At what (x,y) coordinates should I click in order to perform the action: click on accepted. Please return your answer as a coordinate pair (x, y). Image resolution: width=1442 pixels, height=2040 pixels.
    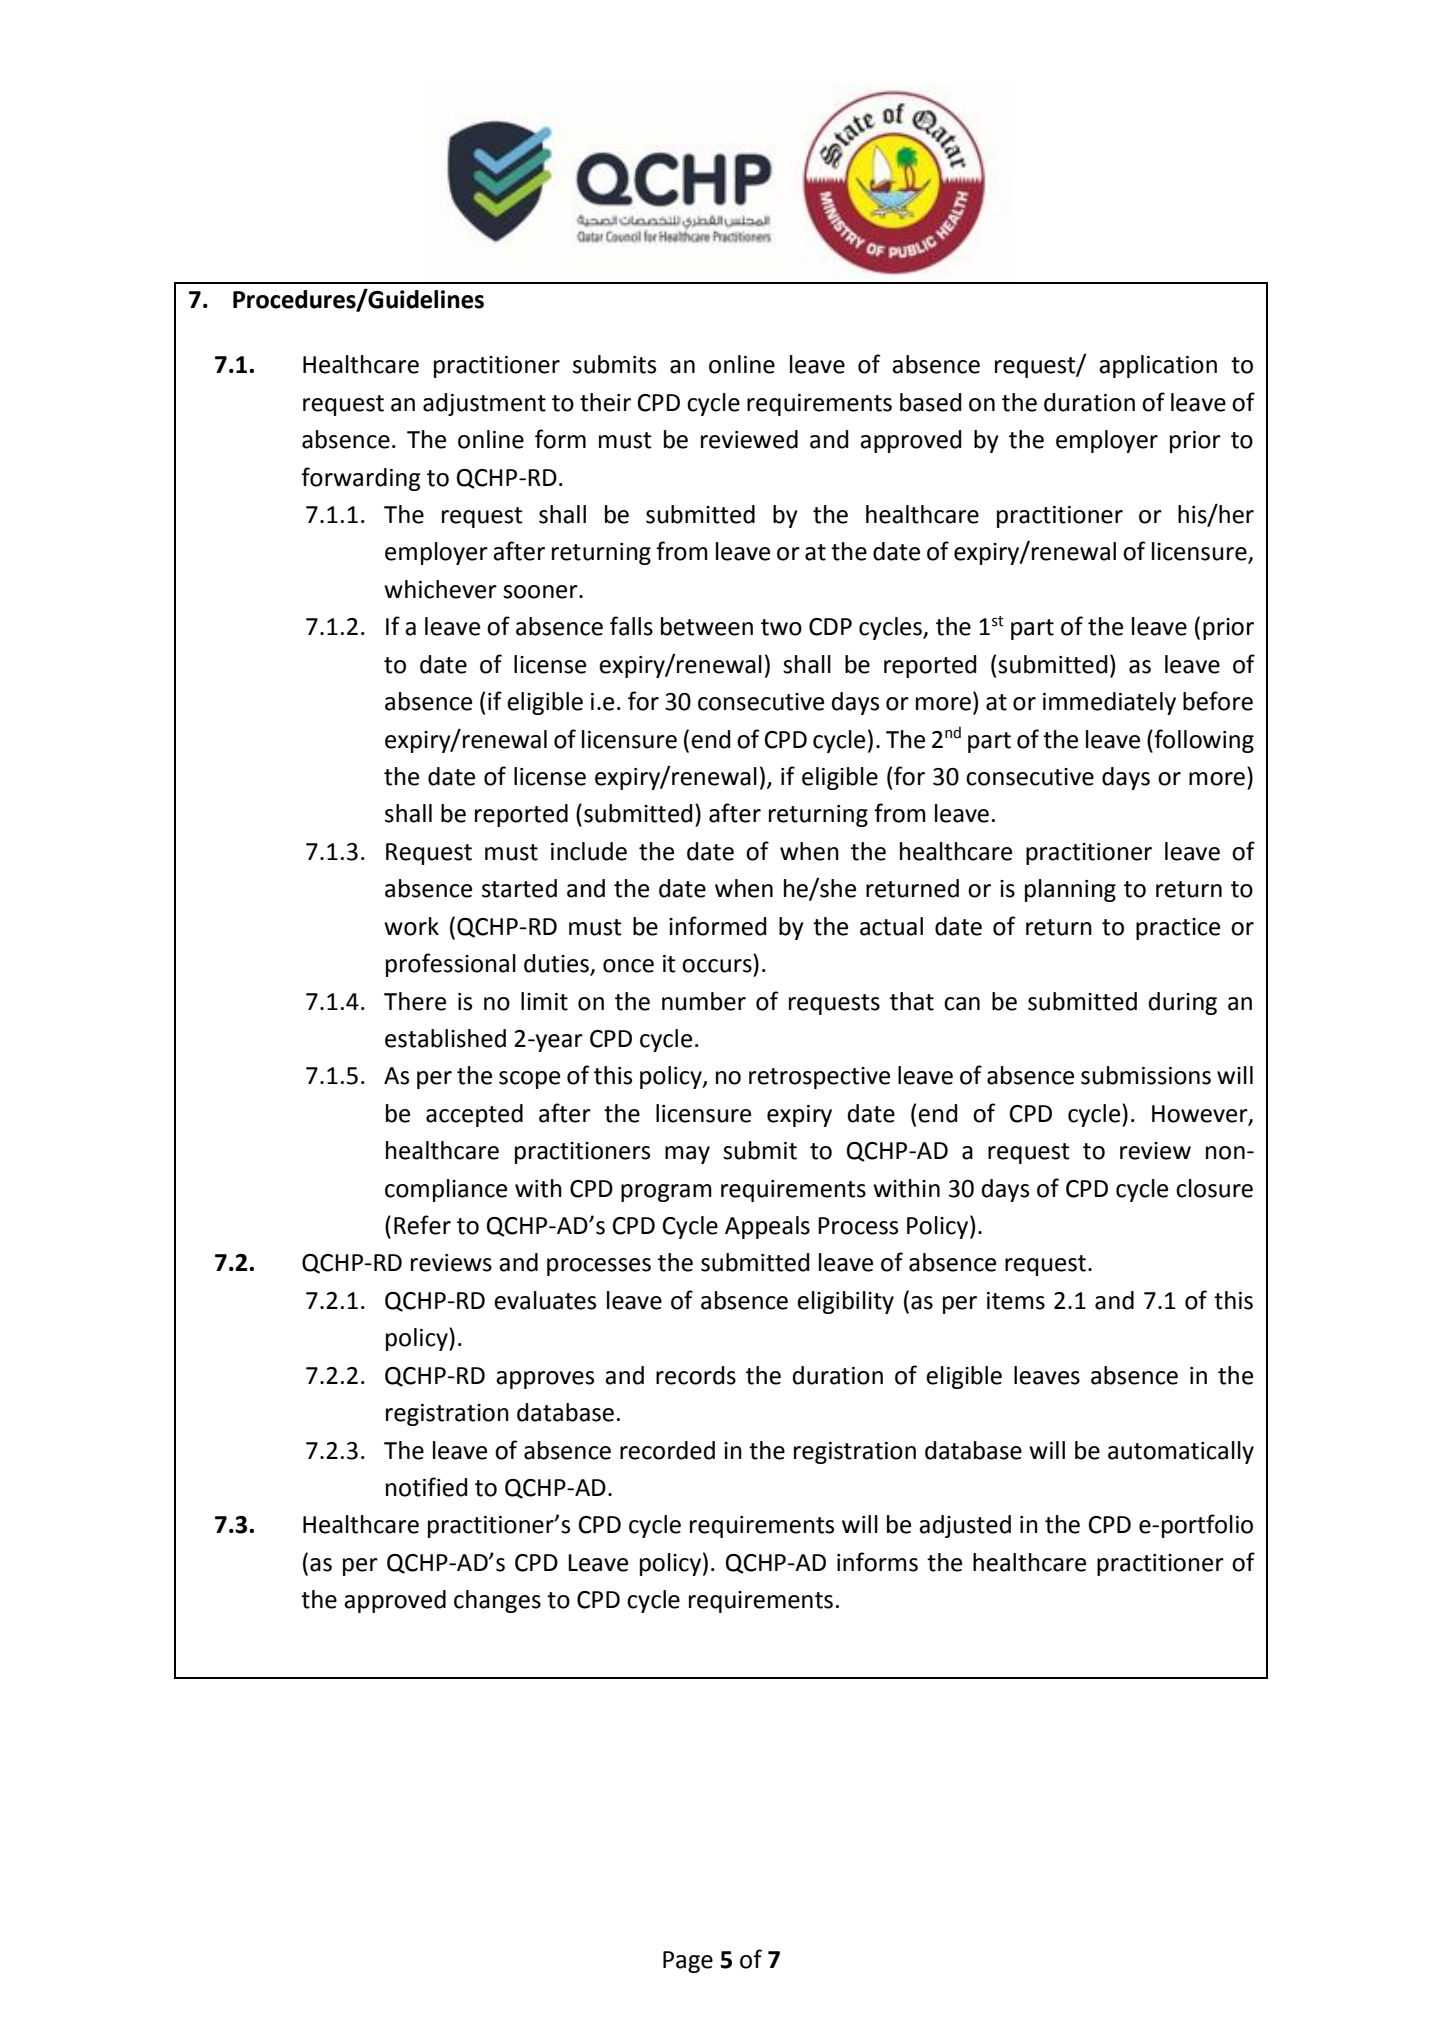
    Looking at the image, I should click on (474, 1115).
